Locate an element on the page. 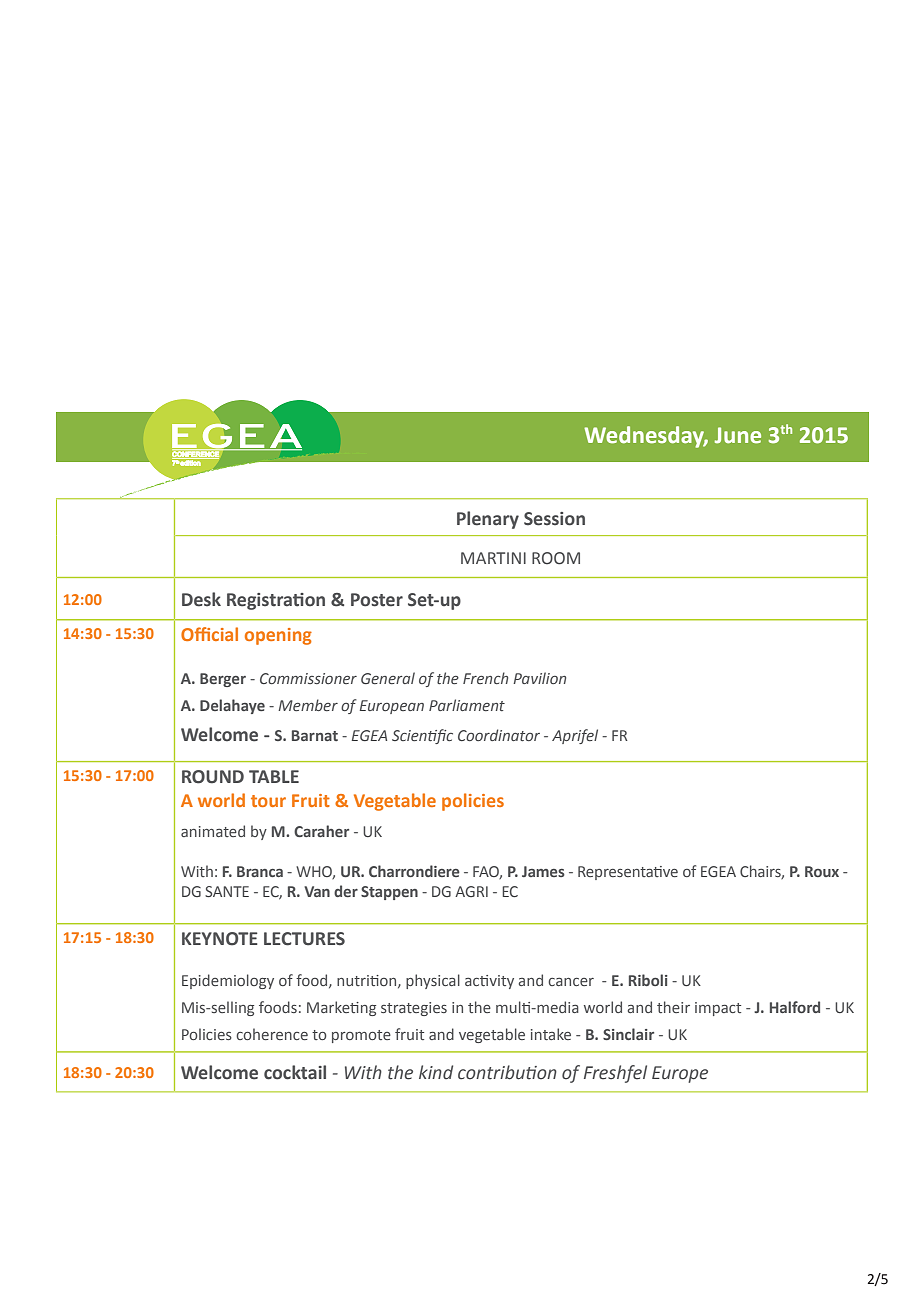 The height and width of the document is (1308, 924). June is located at coordinates (738, 435).
